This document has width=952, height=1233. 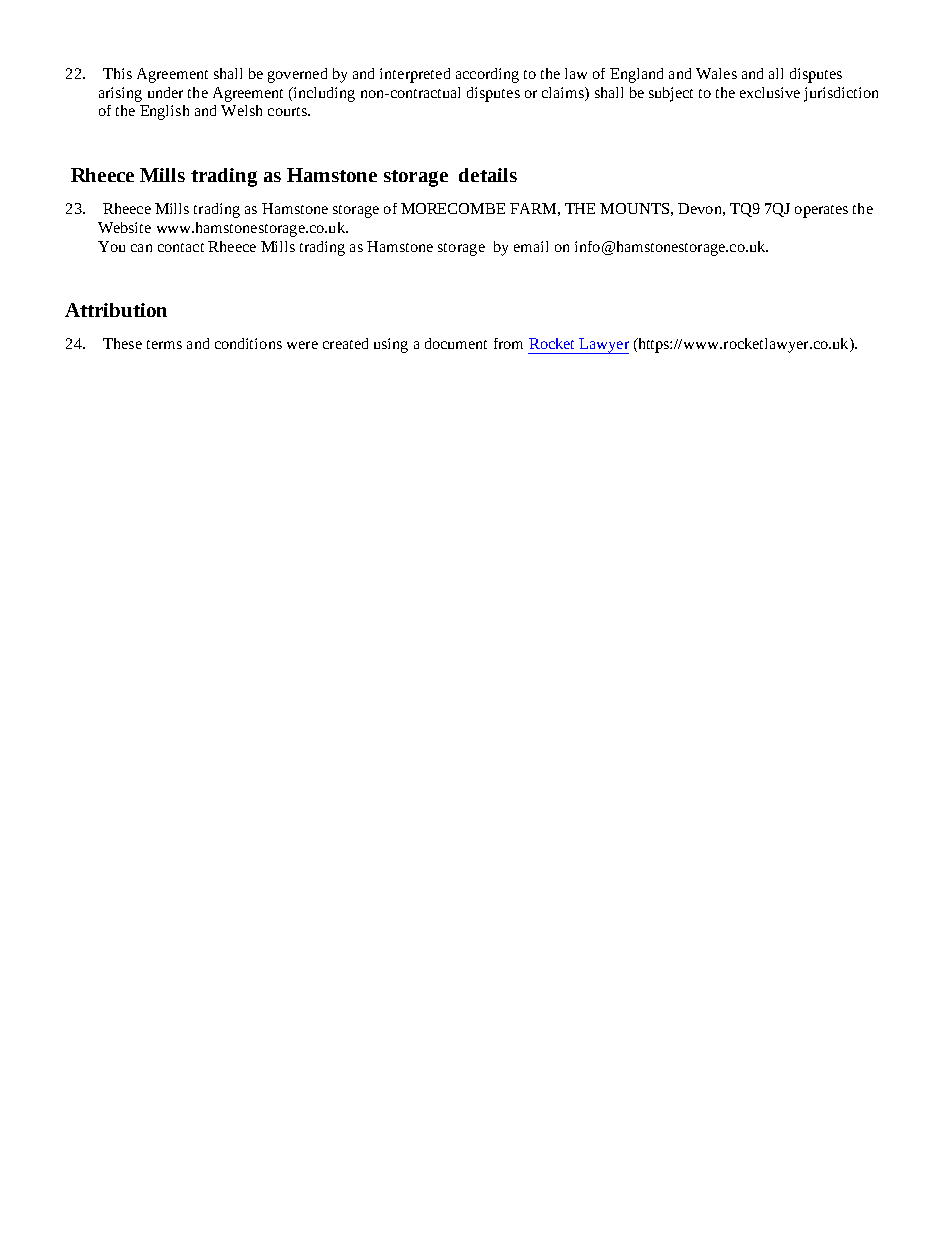 I want to click on email, so click(x=531, y=246).
